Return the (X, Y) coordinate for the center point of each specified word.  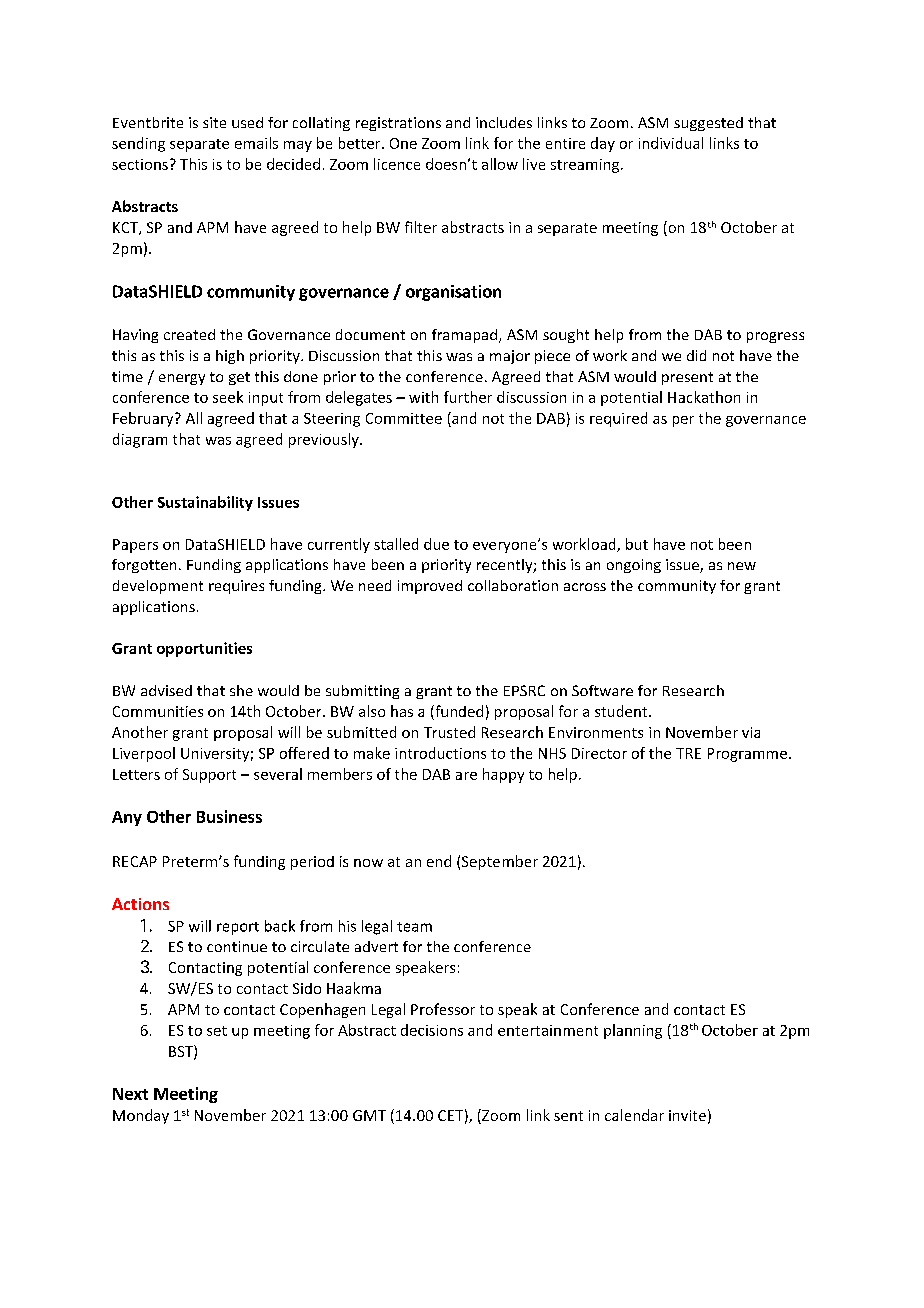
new (742, 566)
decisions (432, 1030)
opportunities (204, 649)
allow (500, 164)
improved (430, 587)
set (217, 1031)
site (214, 122)
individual (671, 143)
